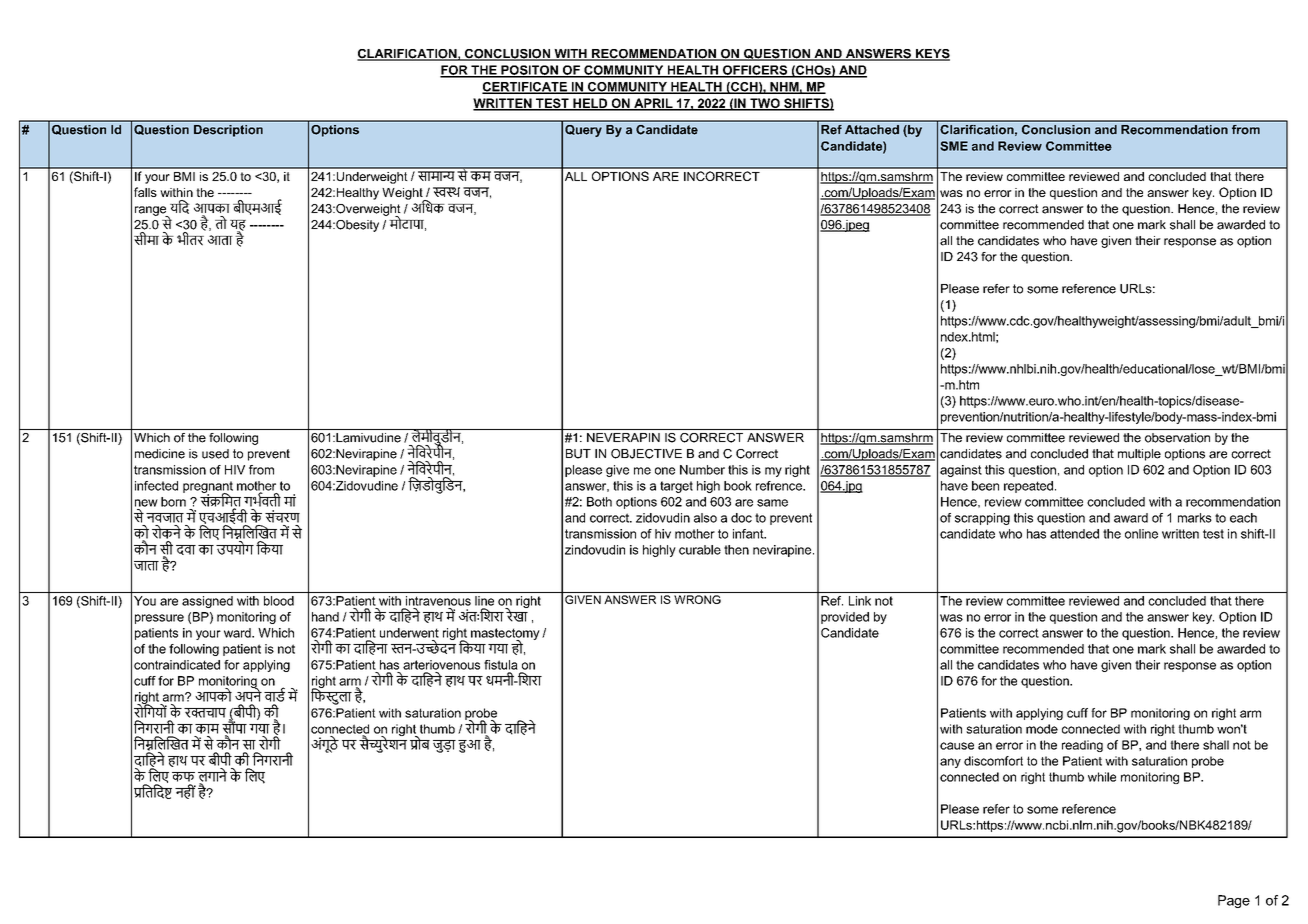 This document has width=1308, height=924. I want to click on any, so click(950, 763).
